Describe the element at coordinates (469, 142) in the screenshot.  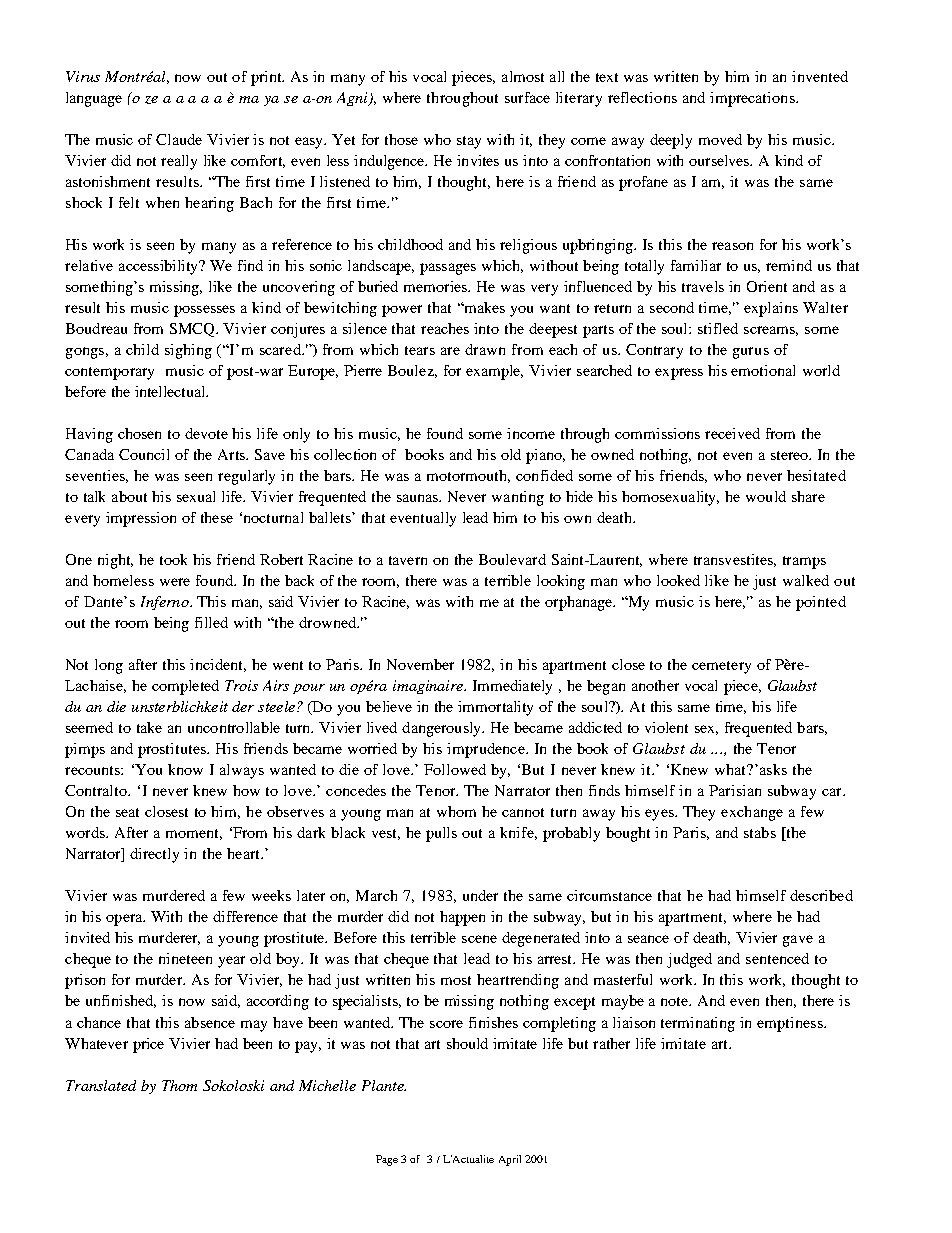
I see `stay` at that location.
